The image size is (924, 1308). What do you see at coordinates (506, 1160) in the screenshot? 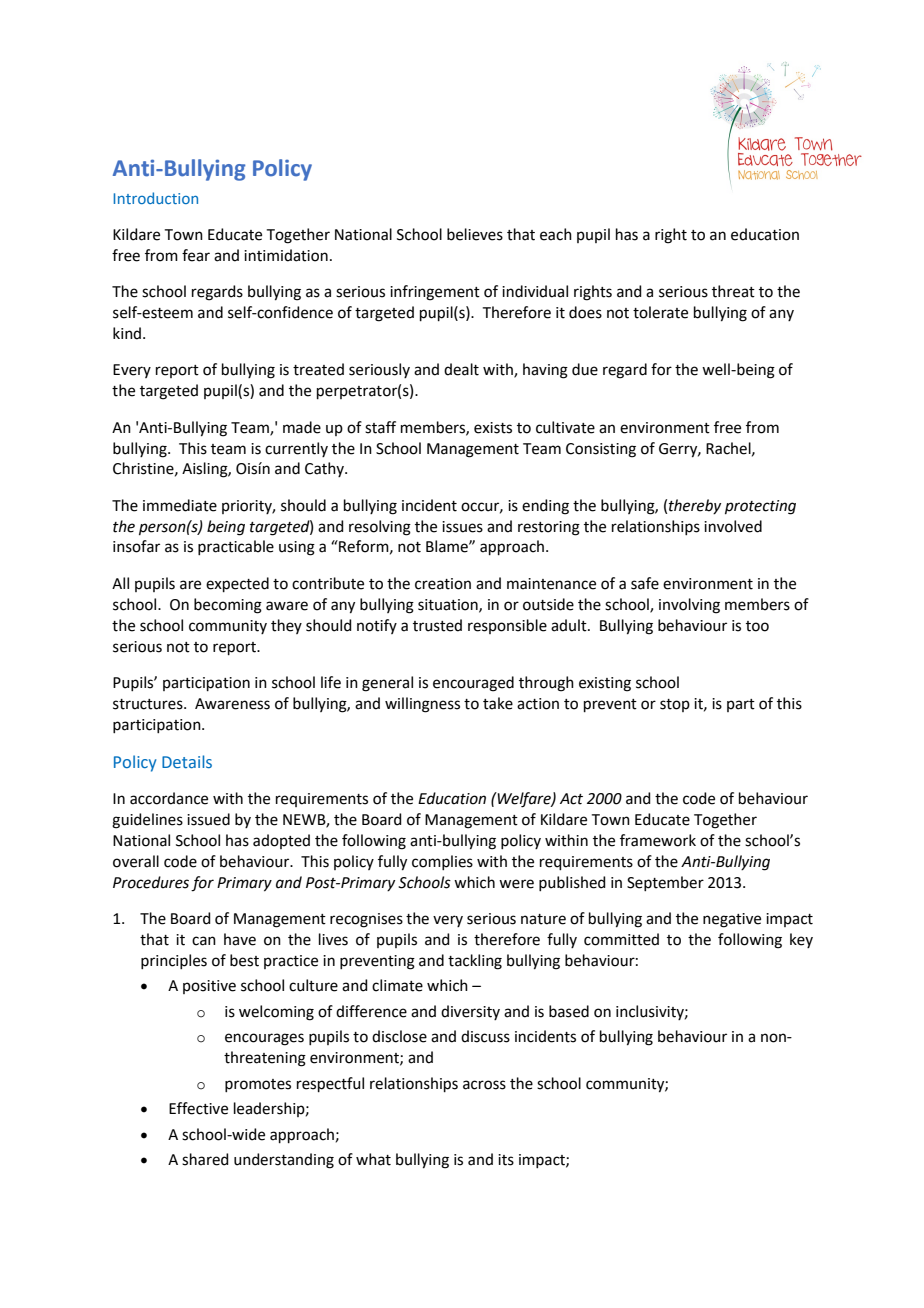
I see `its` at bounding box center [506, 1160].
